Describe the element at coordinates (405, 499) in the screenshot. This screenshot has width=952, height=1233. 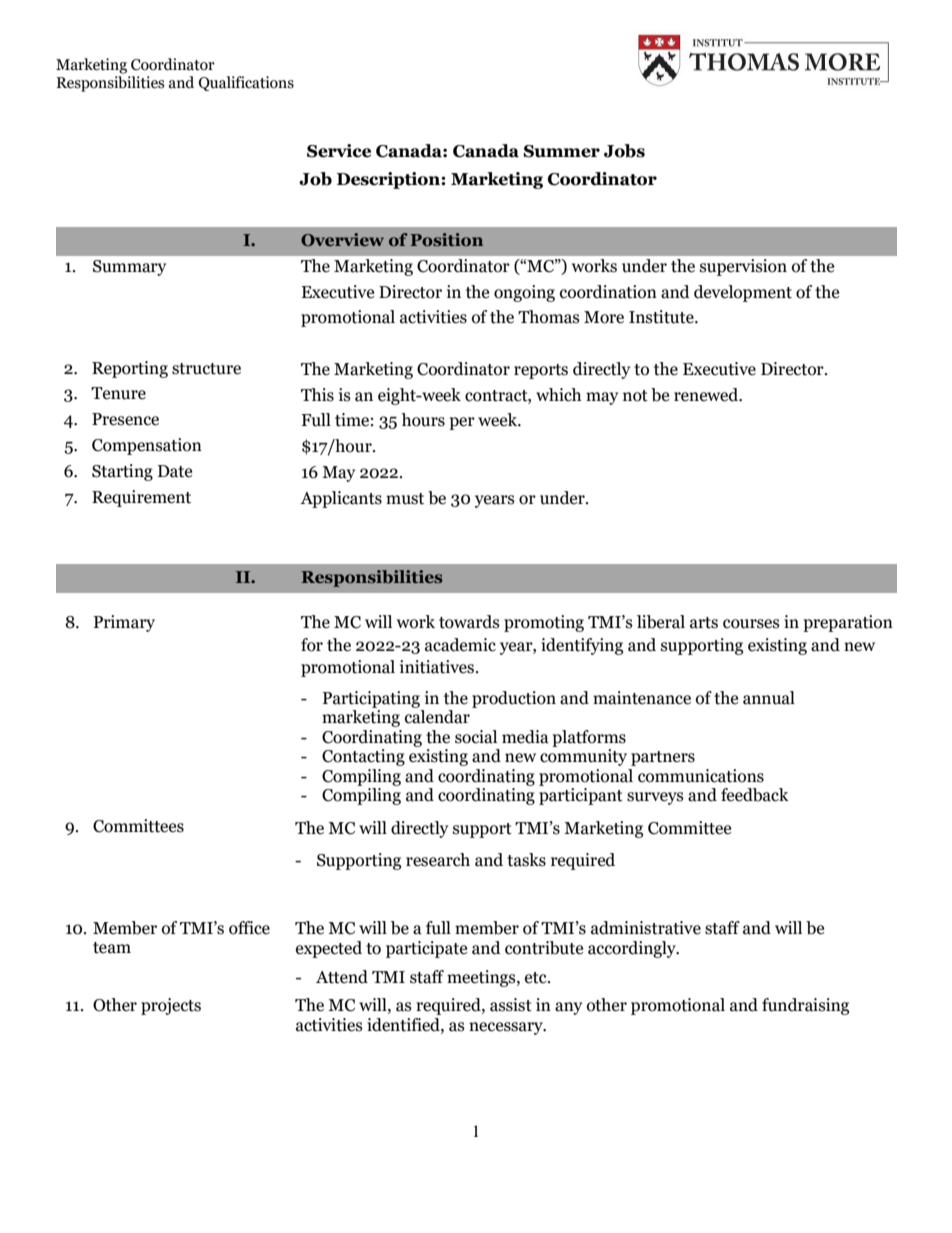
I see `must` at that location.
